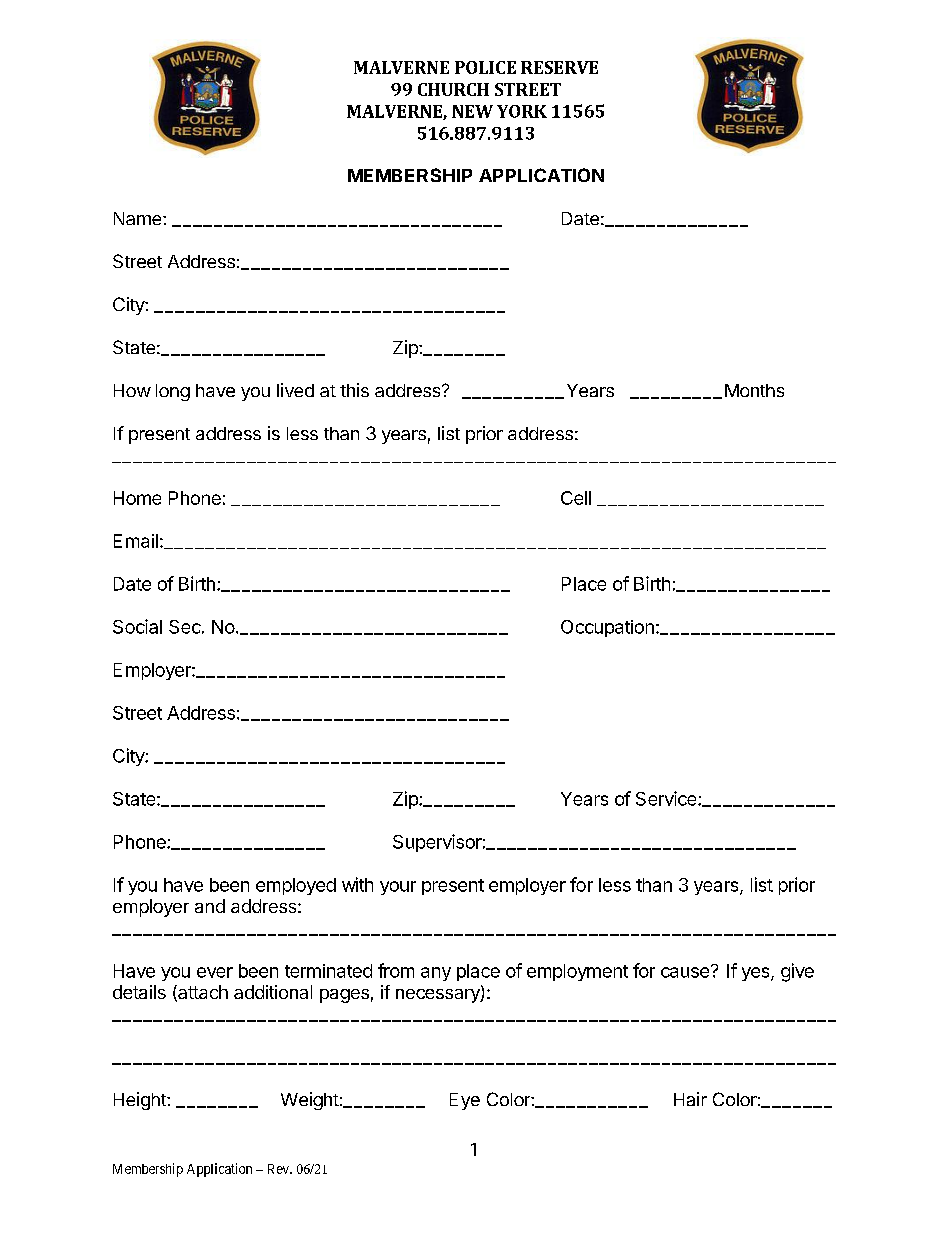 The image size is (952, 1233). What do you see at coordinates (465, 1101) in the page?
I see `Eye` at bounding box center [465, 1101].
